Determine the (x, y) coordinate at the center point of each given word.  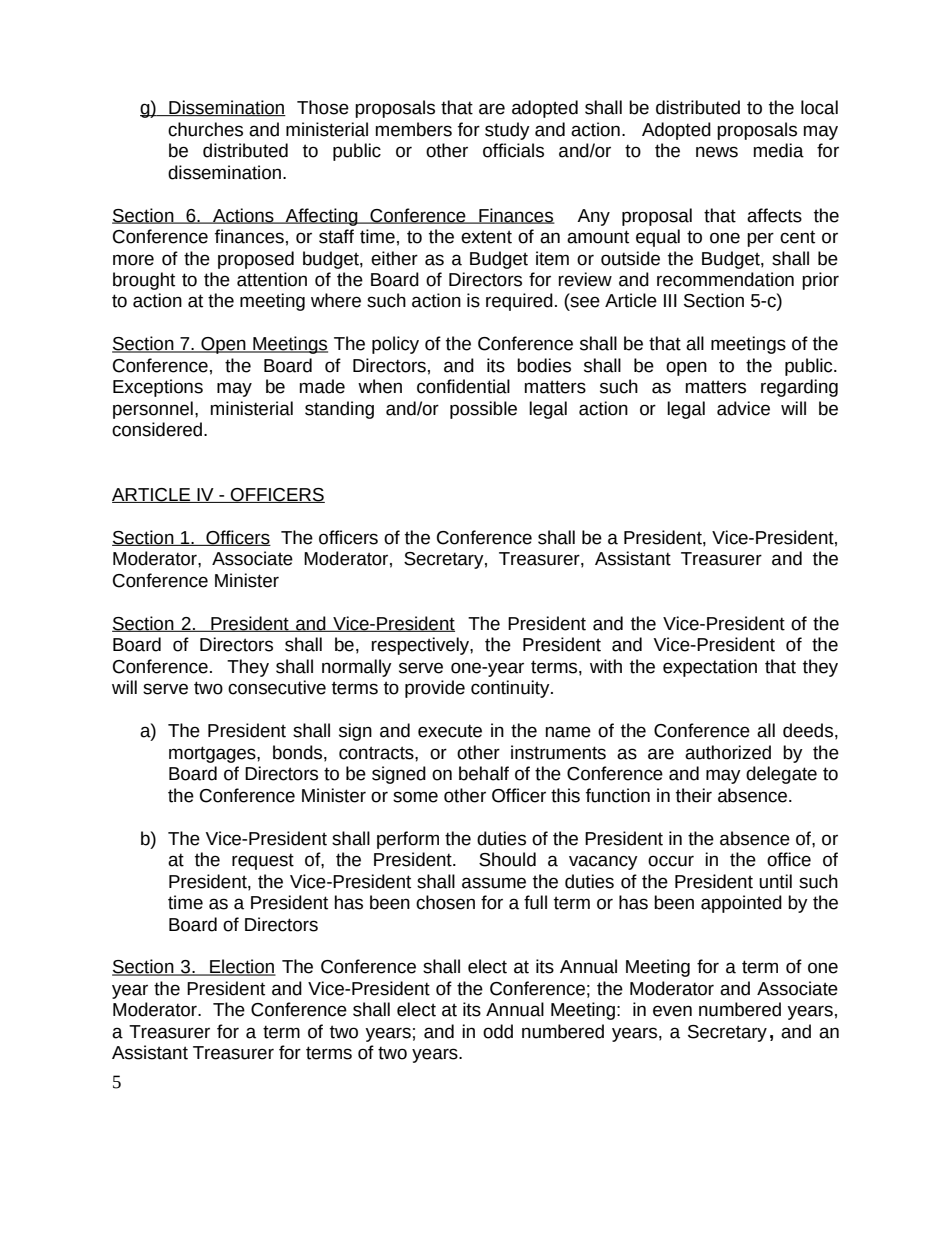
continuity (511, 689)
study (507, 131)
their (694, 795)
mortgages (213, 754)
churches (205, 129)
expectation (710, 668)
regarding (799, 388)
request (263, 861)
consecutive (277, 687)
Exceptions (158, 388)
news (717, 152)
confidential (463, 386)
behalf (484, 773)
